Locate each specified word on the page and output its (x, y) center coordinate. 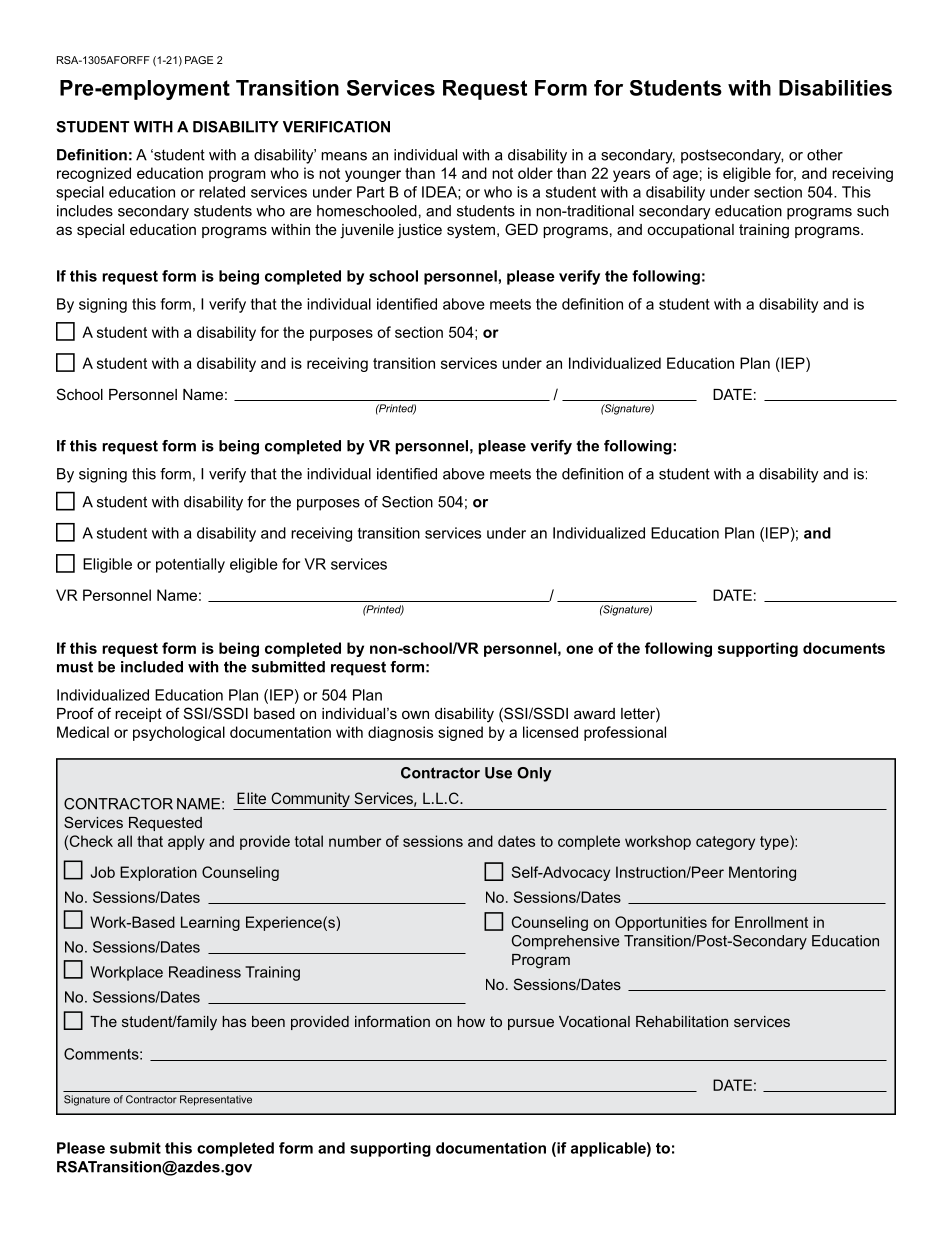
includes (85, 211)
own (415, 714)
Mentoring (762, 873)
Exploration (158, 873)
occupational (690, 231)
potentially (190, 565)
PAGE (199, 60)
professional (625, 733)
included (152, 667)
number (355, 841)
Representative (216, 1100)
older (535, 173)
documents (844, 648)
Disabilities (835, 88)
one (579, 649)
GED (521, 229)
